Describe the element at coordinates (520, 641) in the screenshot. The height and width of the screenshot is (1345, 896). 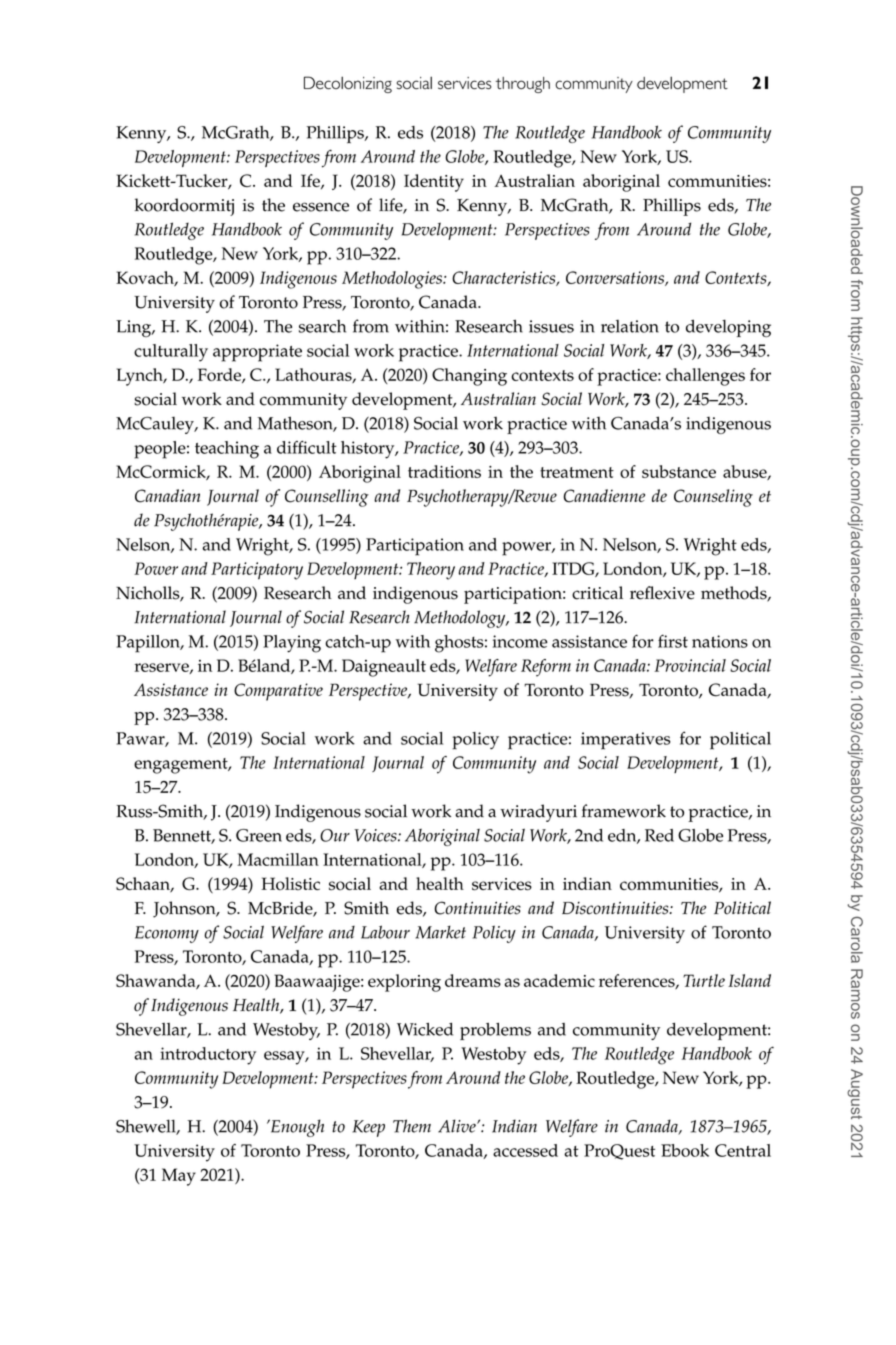
I see `income` at that location.
